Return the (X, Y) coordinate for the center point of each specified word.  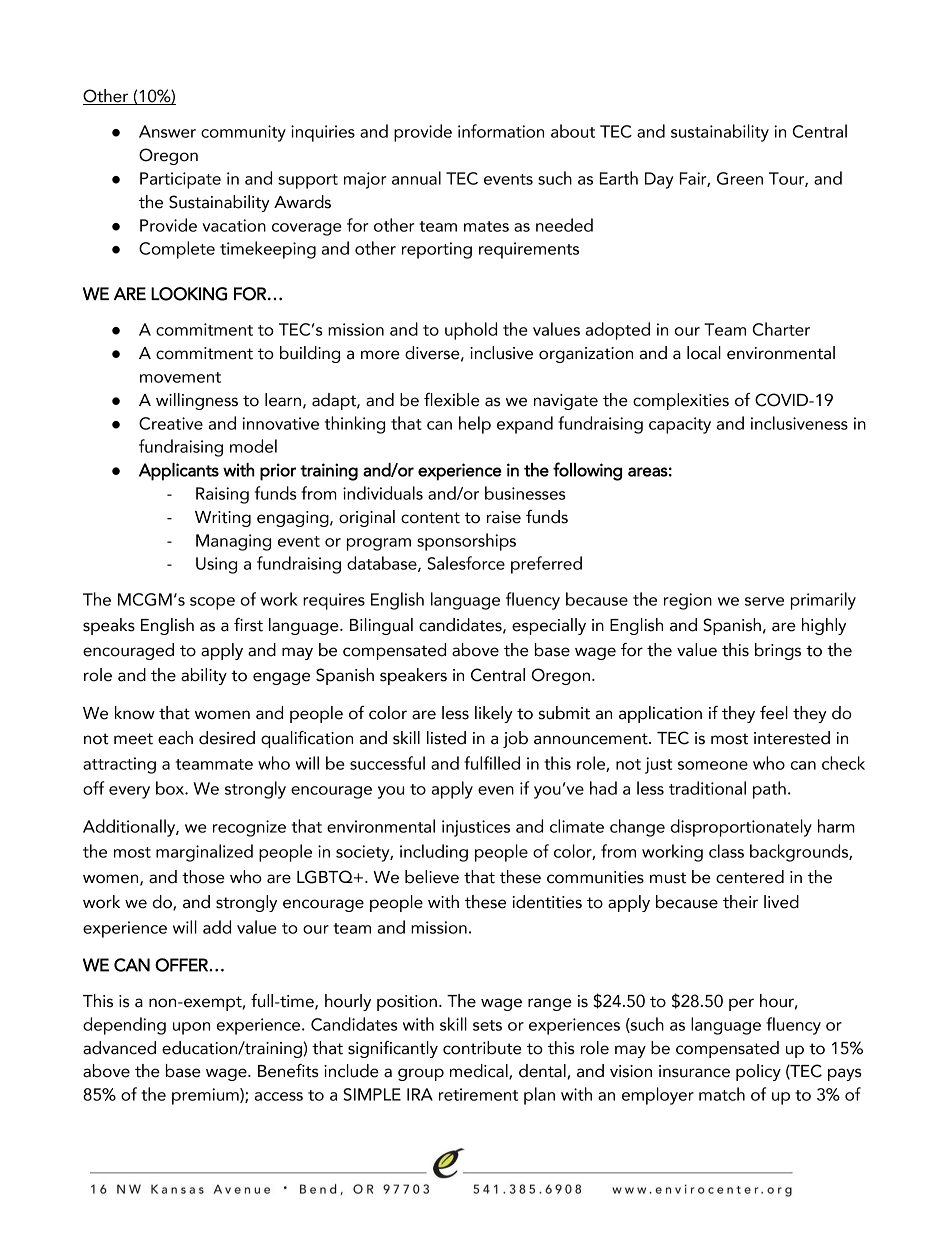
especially (549, 626)
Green (740, 178)
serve (764, 601)
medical (480, 1072)
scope (212, 603)
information (501, 131)
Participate (180, 180)
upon (191, 1028)
